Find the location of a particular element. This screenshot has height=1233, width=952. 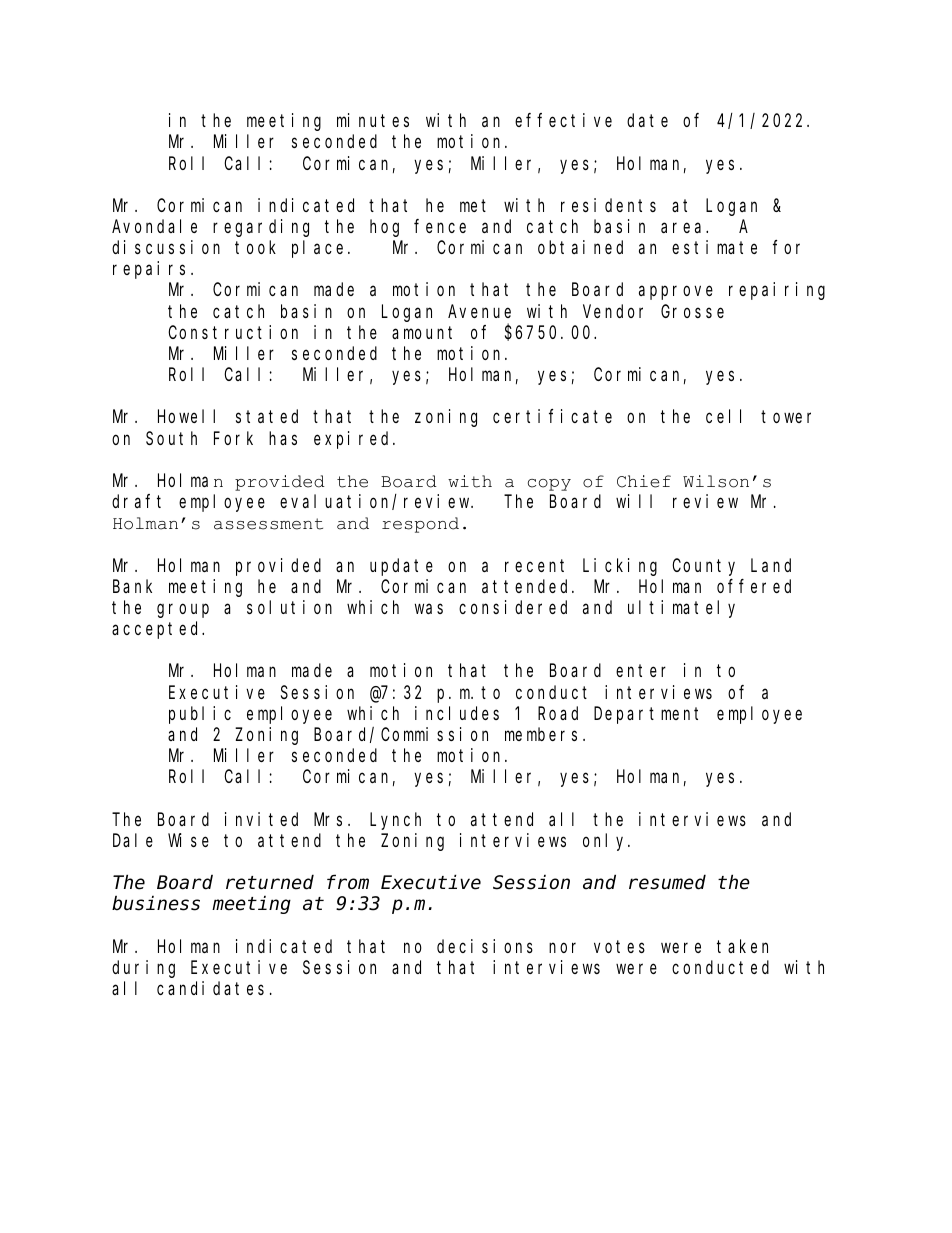

minutes is located at coordinates (373, 120).
